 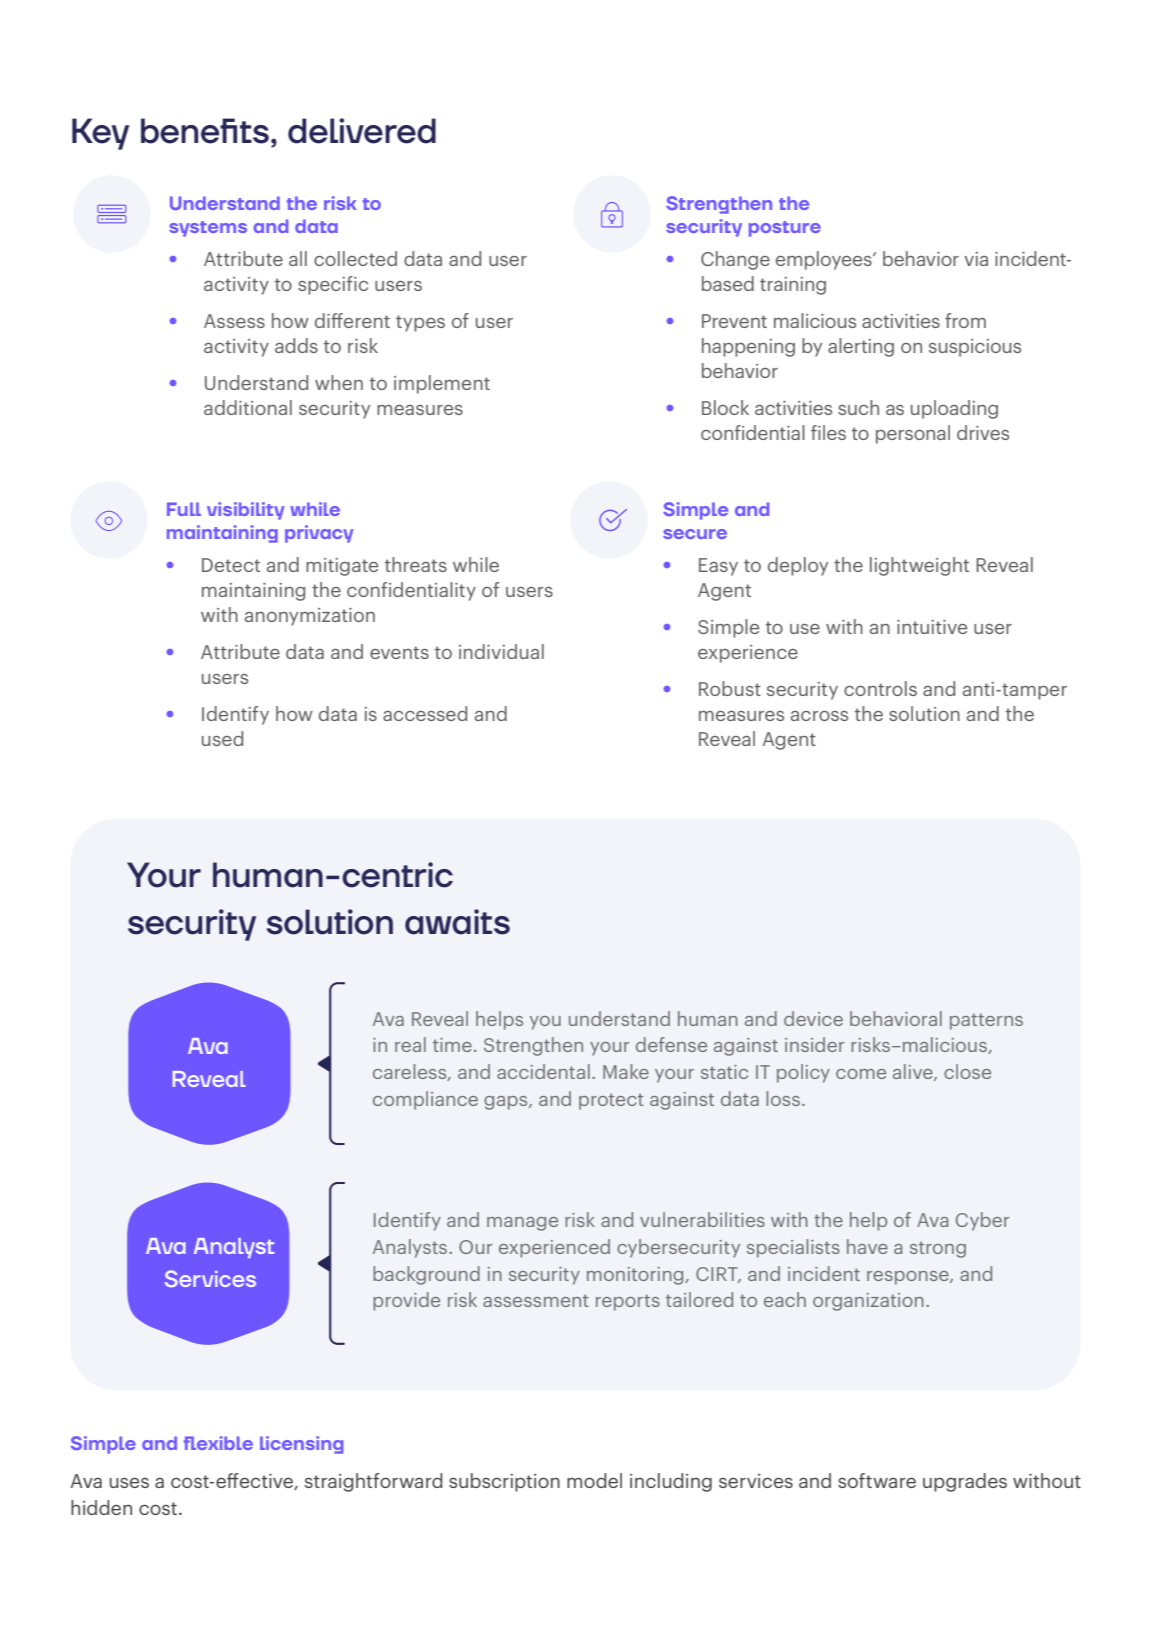 I want to click on have, so click(x=867, y=1246).
